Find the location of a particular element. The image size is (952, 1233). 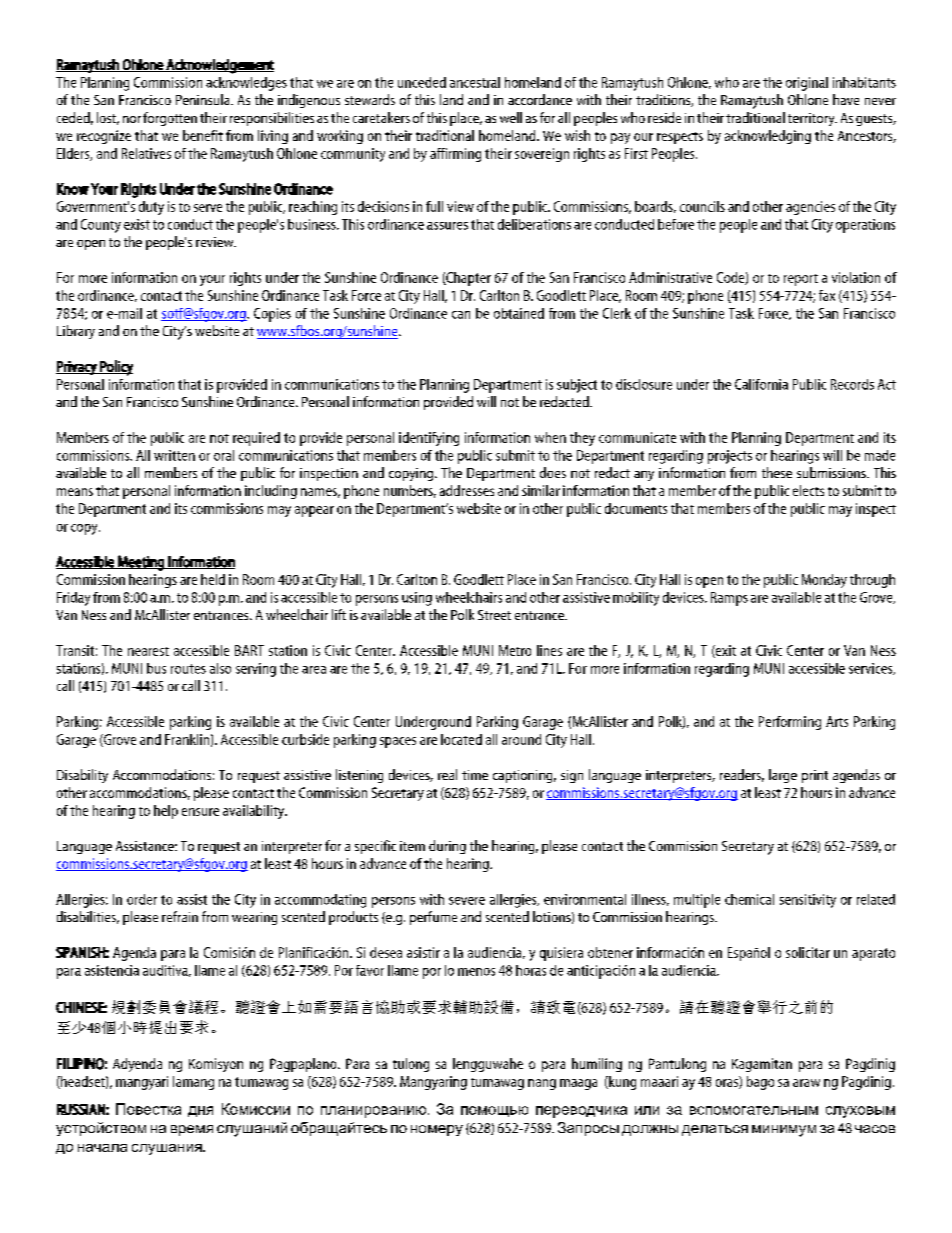

well is located at coordinates (511, 117).
